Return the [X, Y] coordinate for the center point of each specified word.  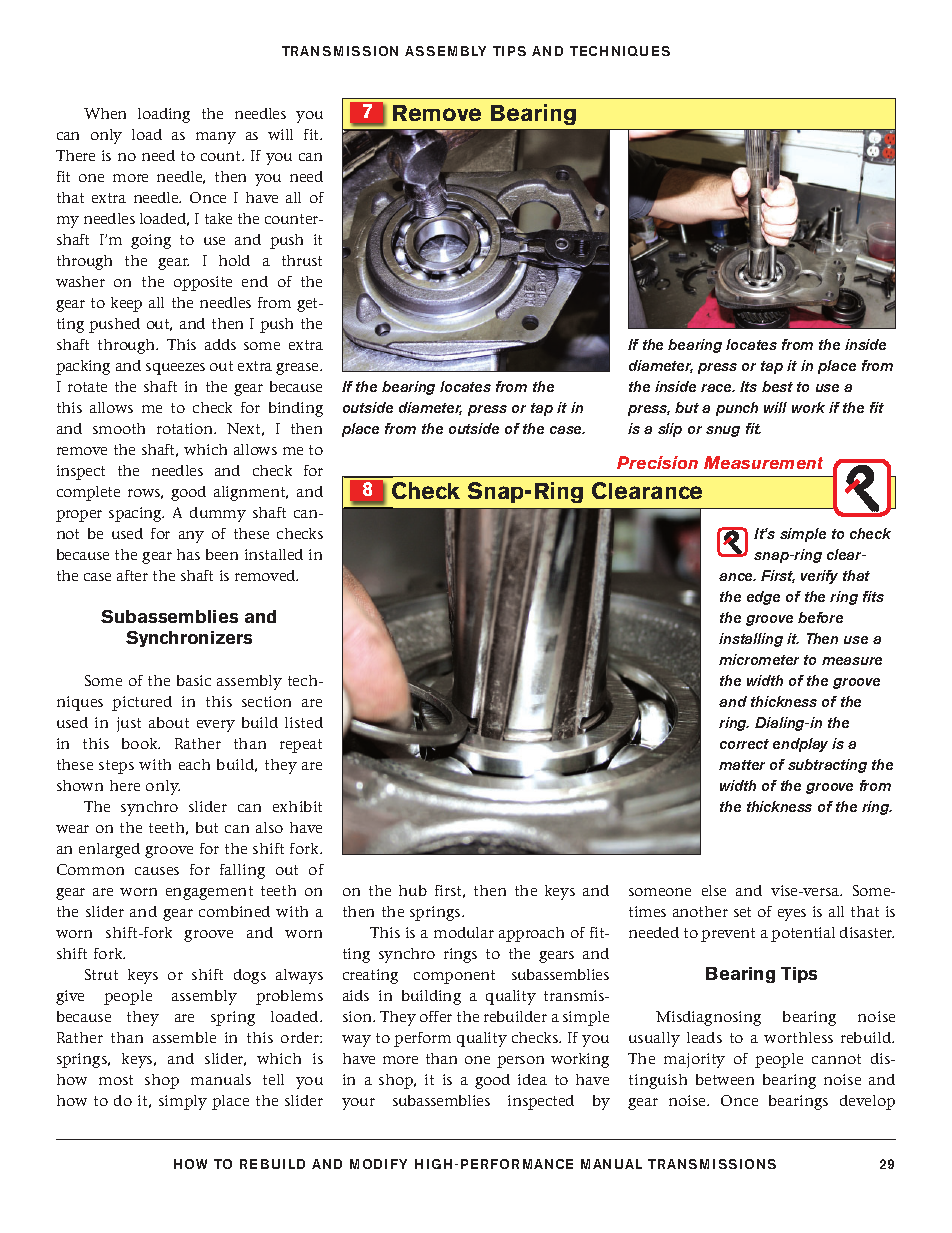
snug [723, 431]
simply [183, 1102]
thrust [302, 260]
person [520, 1062]
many [216, 138]
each [194, 764]
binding [296, 409]
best [777, 386]
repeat [301, 746]
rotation [186, 428]
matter [742, 765]
